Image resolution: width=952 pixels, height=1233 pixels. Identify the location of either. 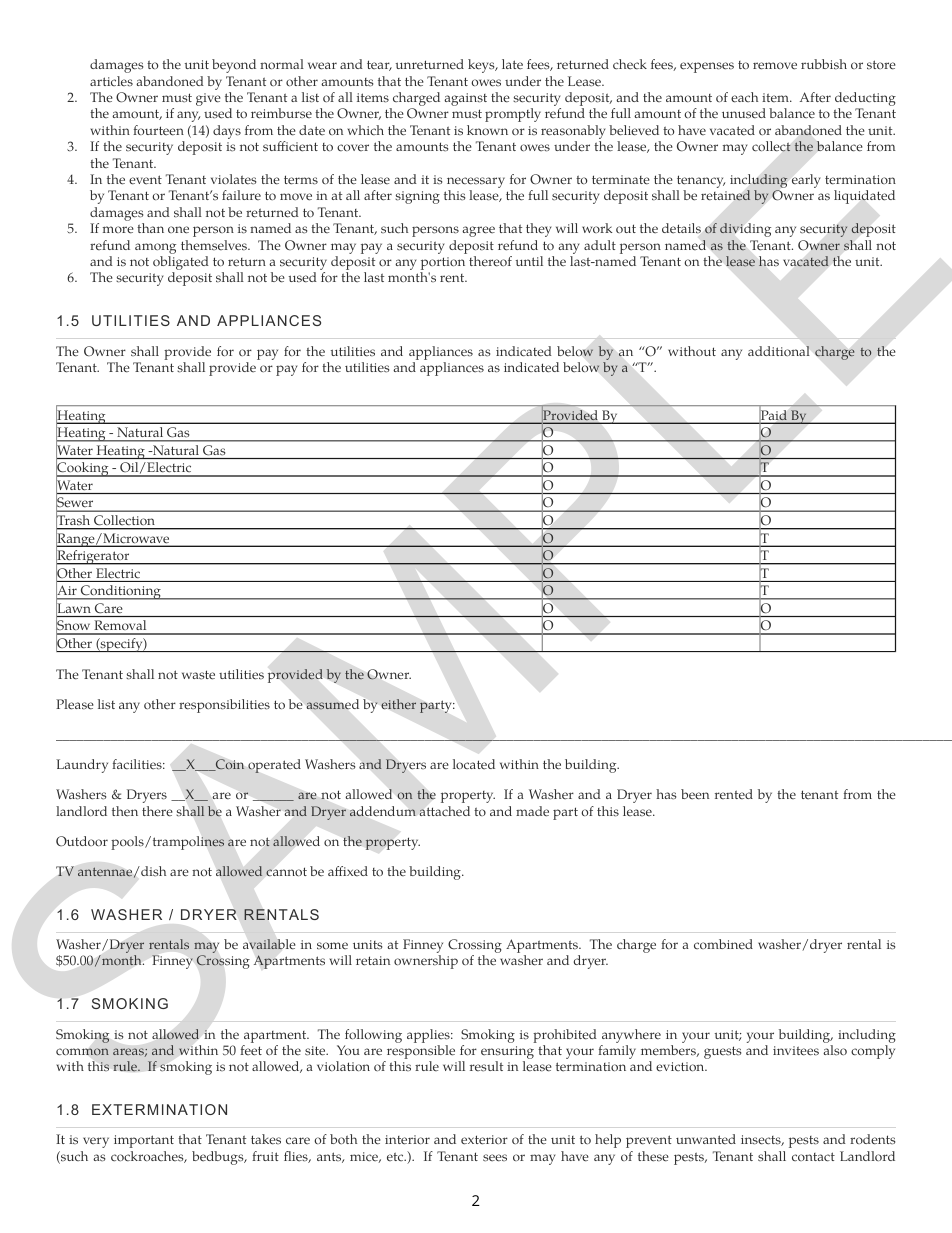
(398, 704).
